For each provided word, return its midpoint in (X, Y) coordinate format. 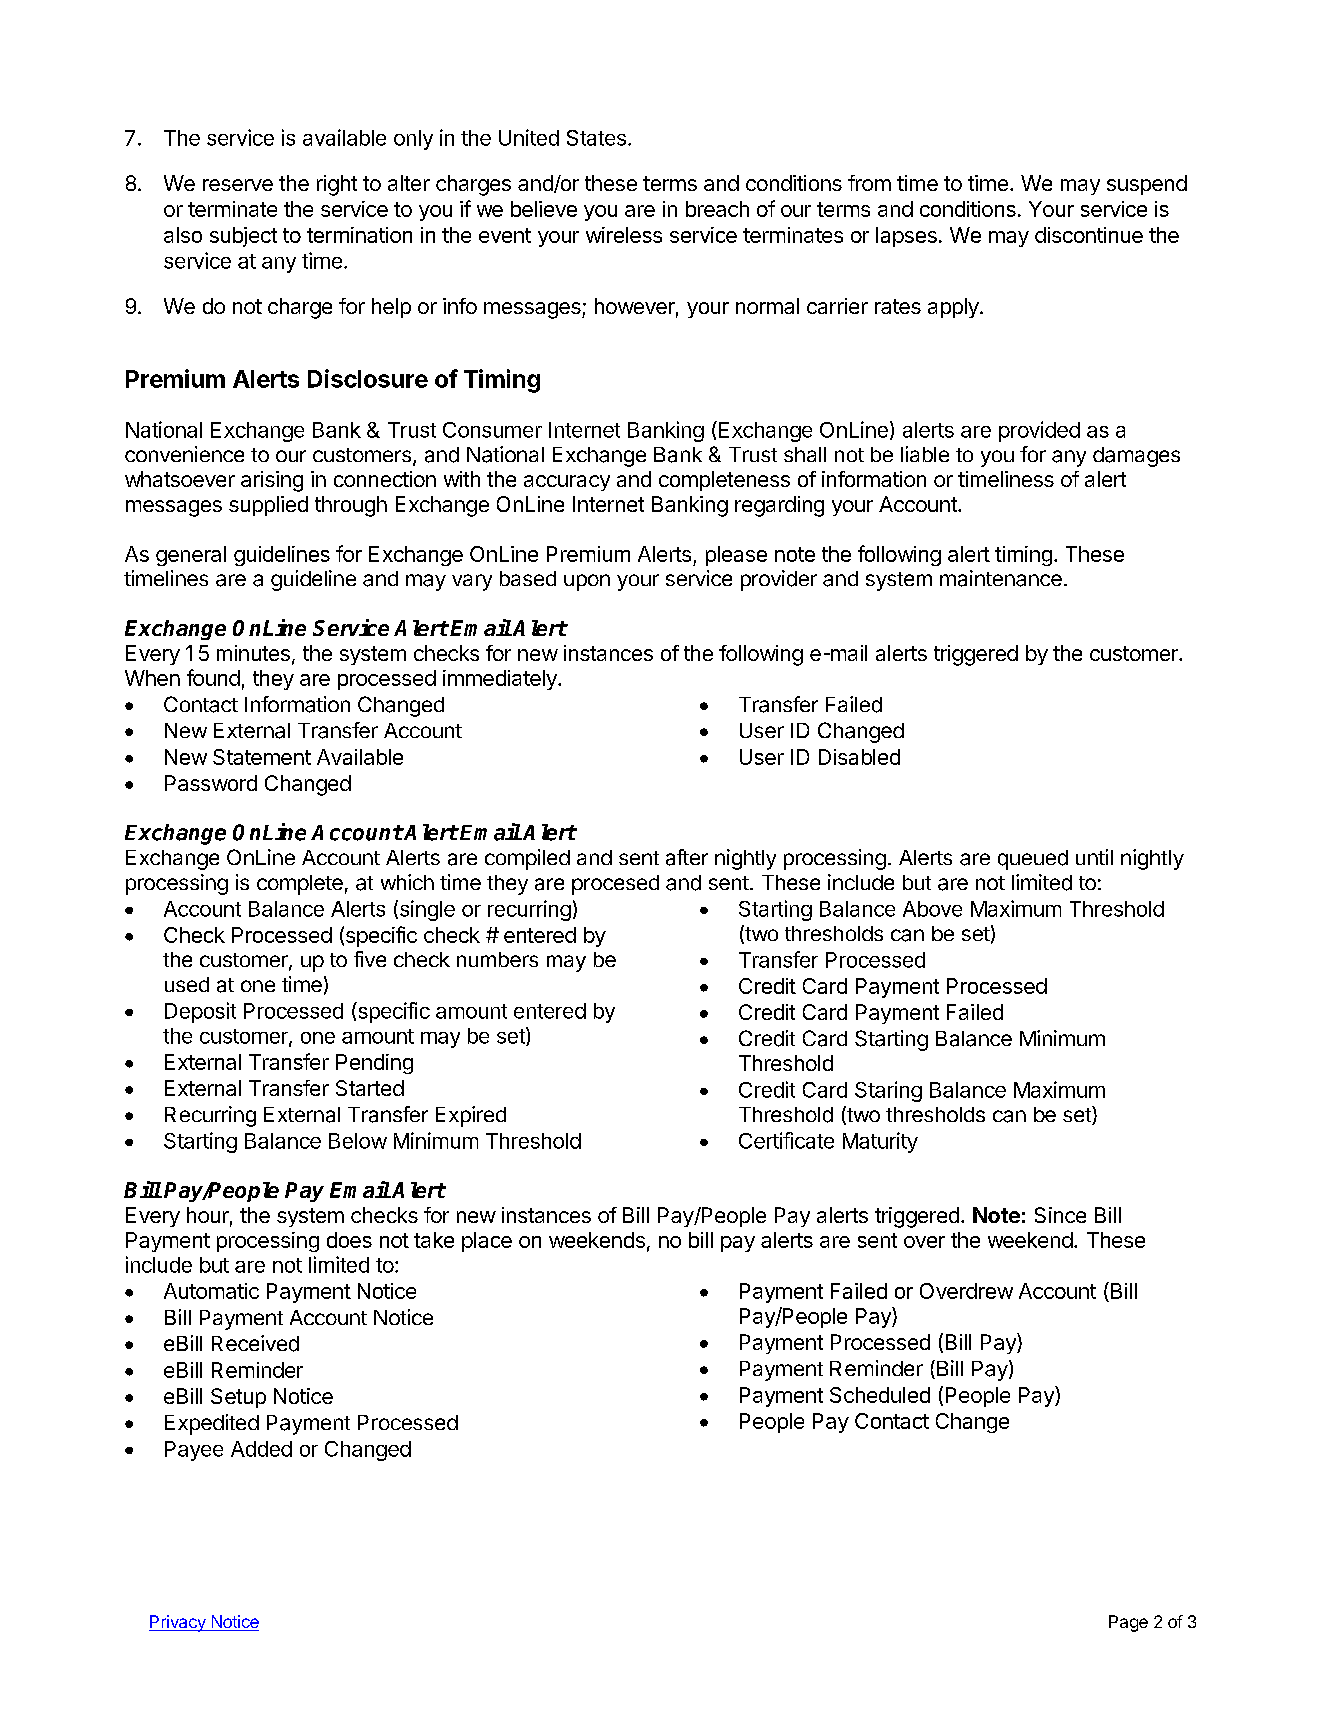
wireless (624, 235)
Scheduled (880, 1395)
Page (1128, 1623)
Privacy (178, 1623)
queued (1033, 860)
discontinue (1089, 235)
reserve (238, 185)
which (407, 882)
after (687, 857)
